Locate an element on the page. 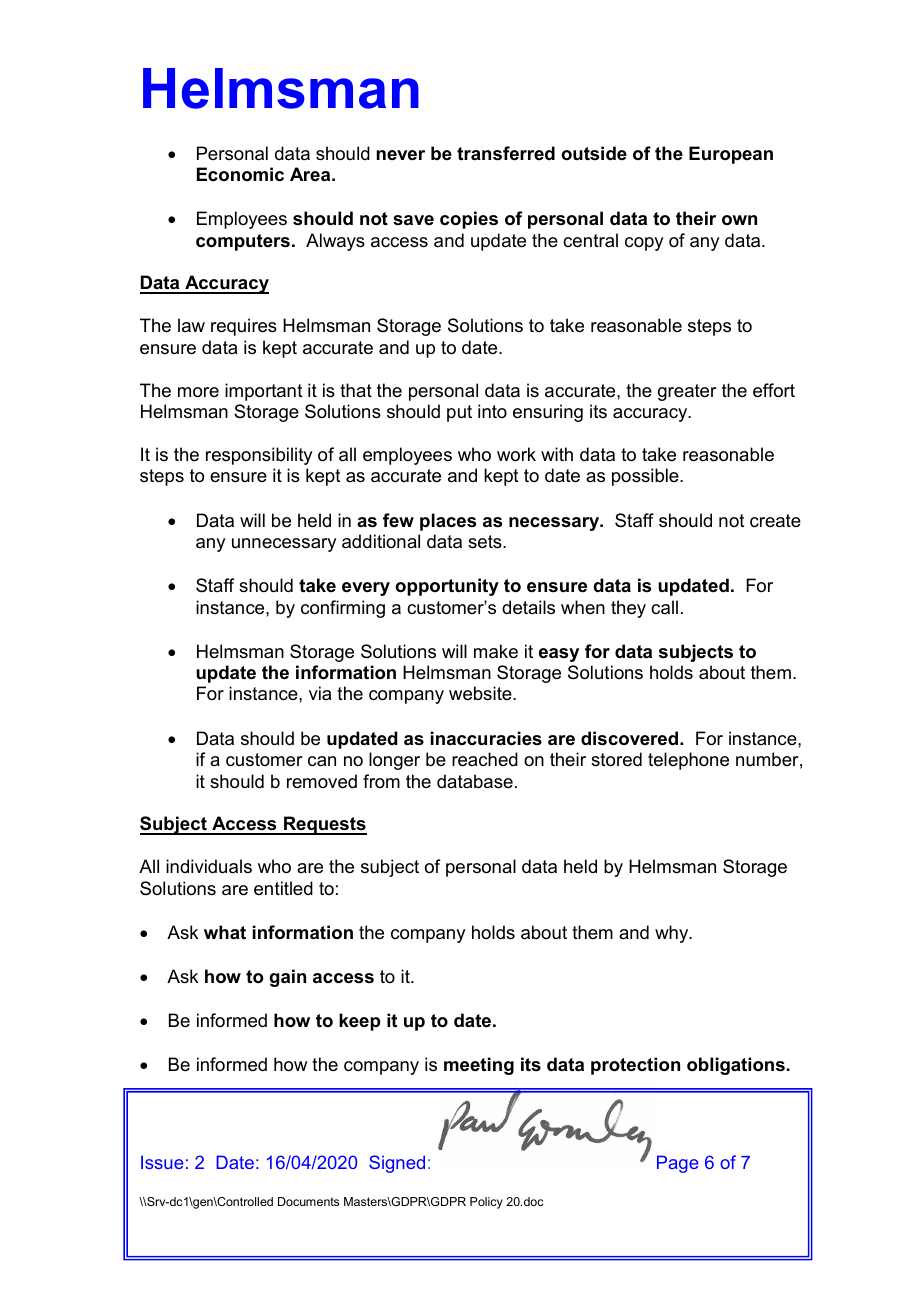 Image resolution: width=924 pixels, height=1308 pixels. Policy is located at coordinates (486, 1203).
